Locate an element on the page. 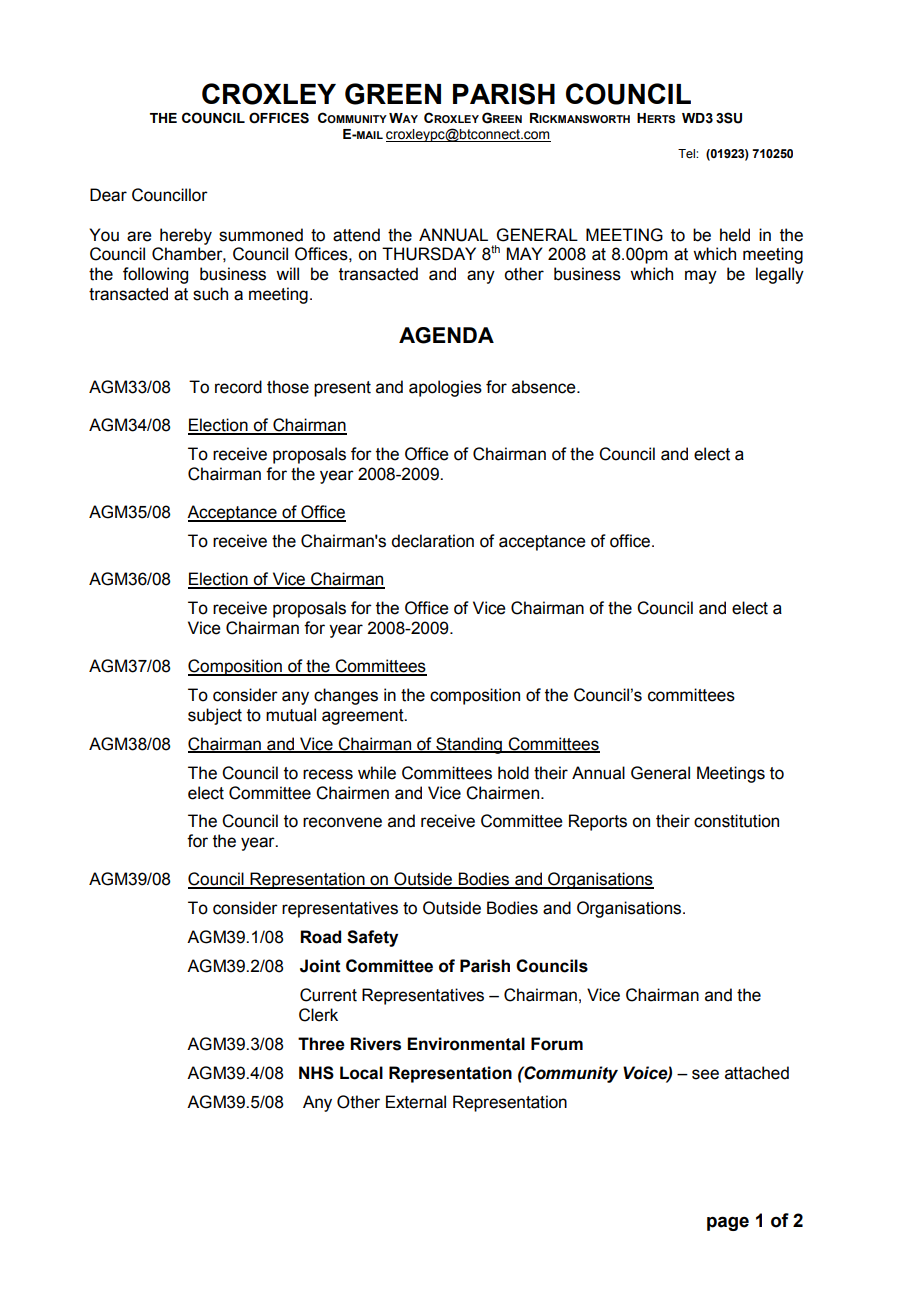 Image resolution: width=924 pixels, height=1308 pixels. Road is located at coordinates (320, 937).
